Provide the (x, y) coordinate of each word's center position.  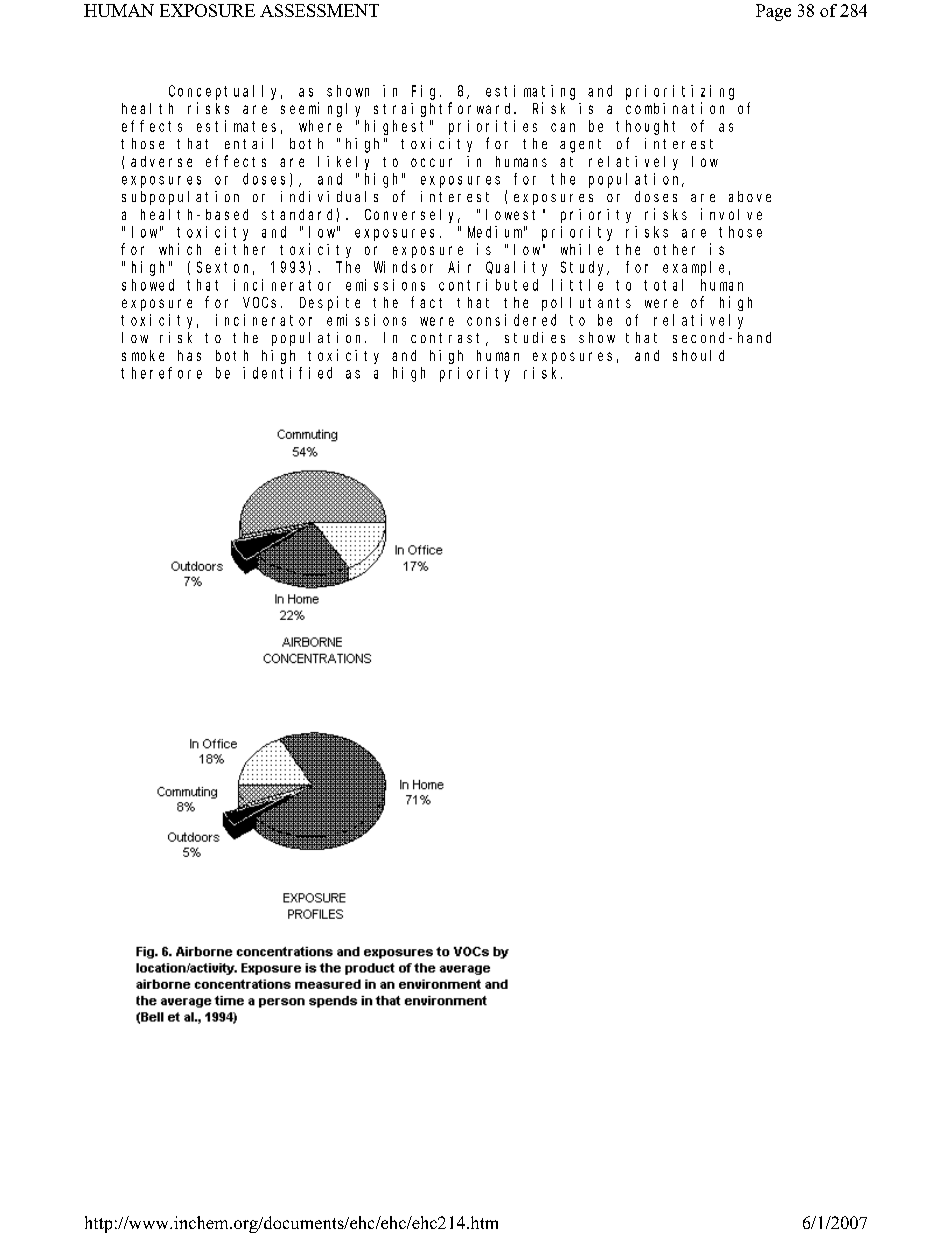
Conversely (412, 216)
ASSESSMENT (319, 10)
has (189, 355)
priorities (493, 127)
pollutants (586, 304)
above (750, 196)
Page (773, 12)
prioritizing (680, 92)
